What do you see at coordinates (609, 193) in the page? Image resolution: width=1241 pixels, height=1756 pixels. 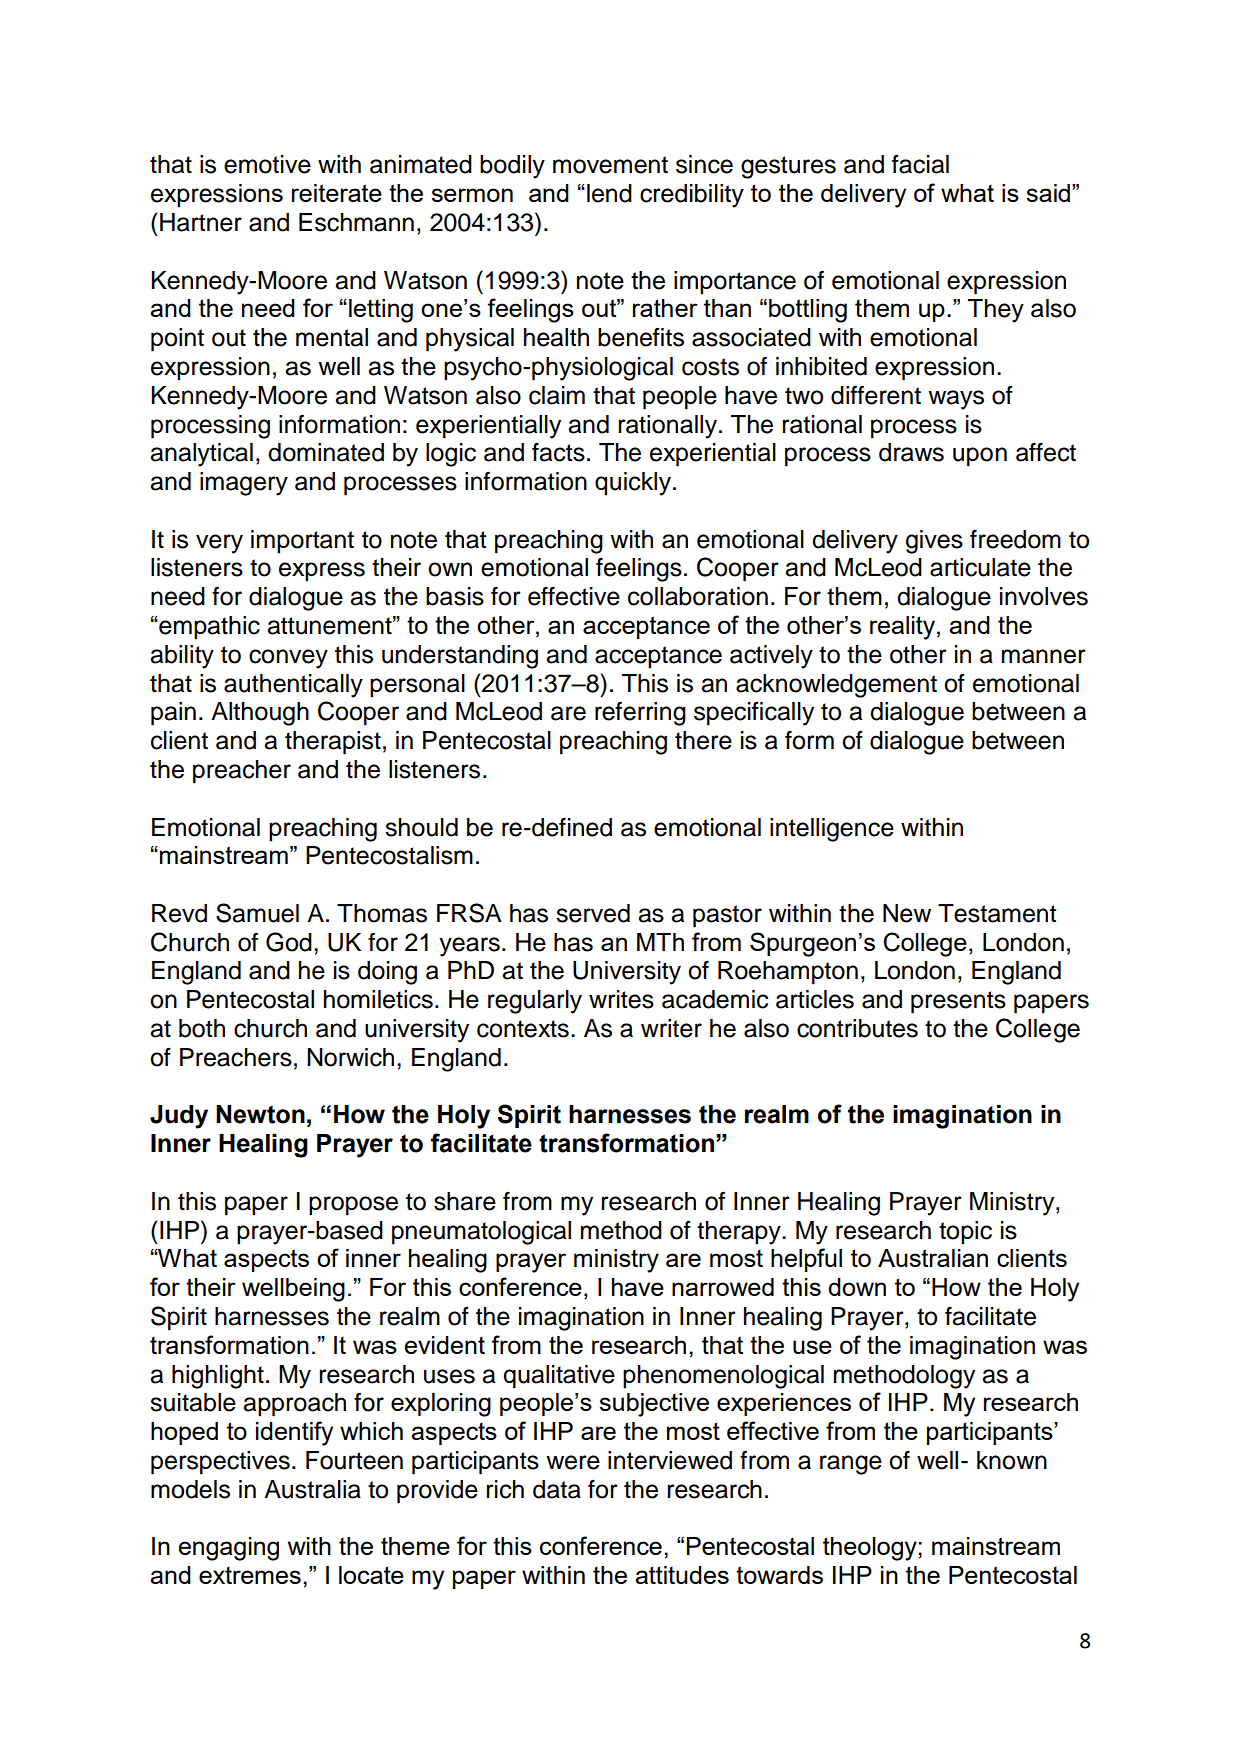 I see `lend` at bounding box center [609, 193].
